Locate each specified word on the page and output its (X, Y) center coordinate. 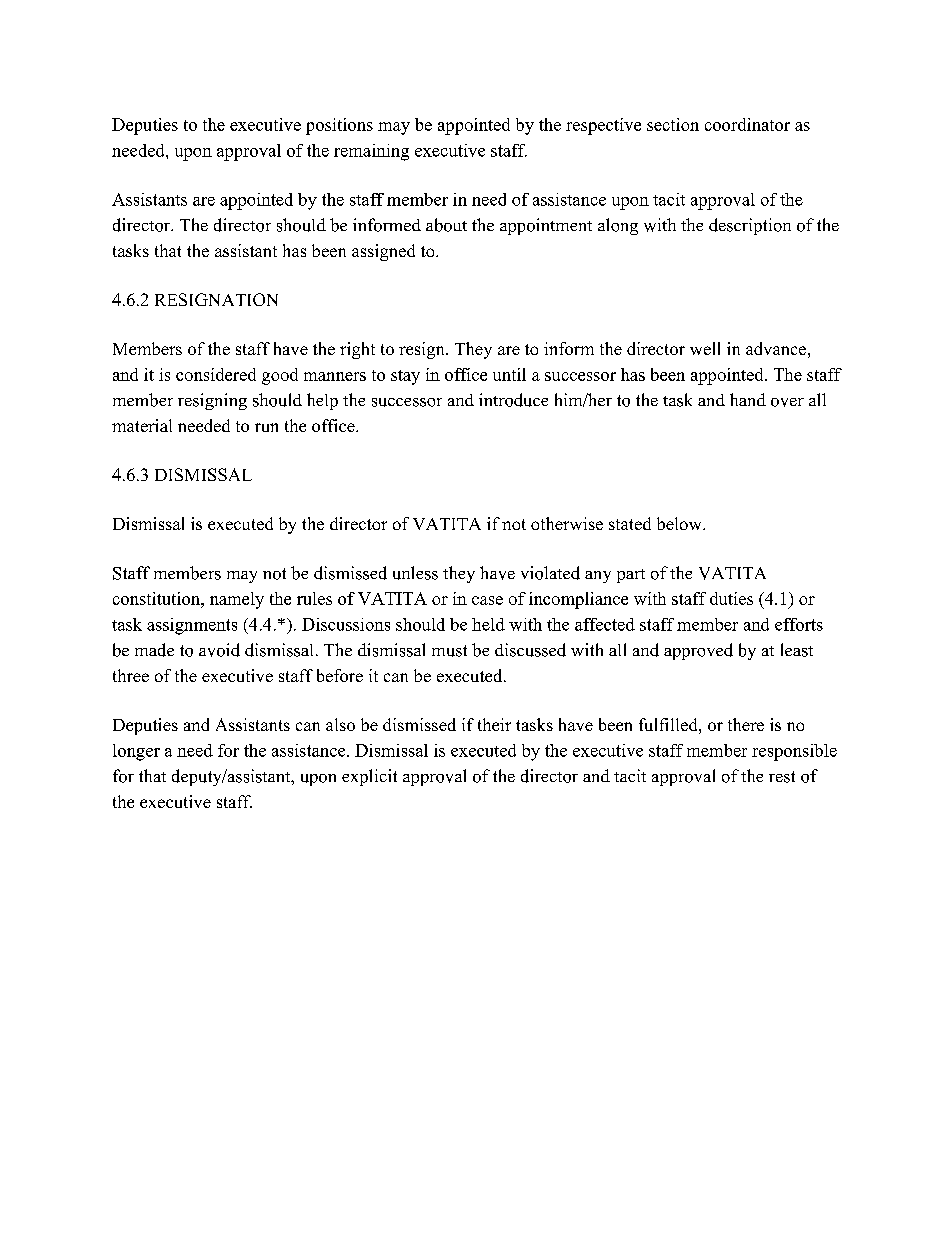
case (487, 600)
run (266, 427)
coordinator (747, 124)
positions (339, 126)
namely (237, 600)
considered (216, 374)
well (705, 348)
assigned (383, 252)
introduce (513, 400)
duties (731, 598)
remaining (371, 152)
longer (136, 752)
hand (748, 399)
